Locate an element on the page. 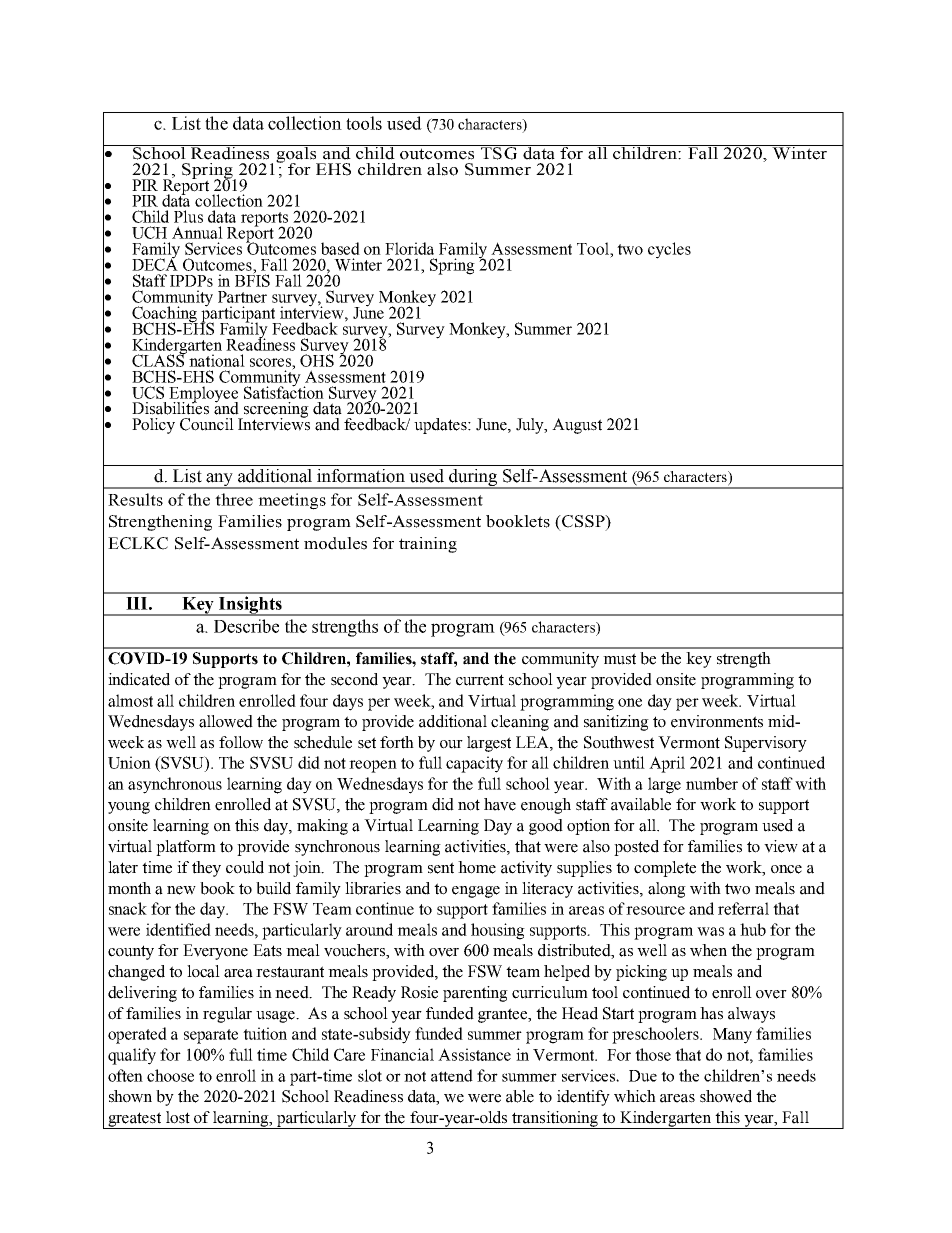 The image size is (952, 1233). cycles is located at coordinates (669, 250).
